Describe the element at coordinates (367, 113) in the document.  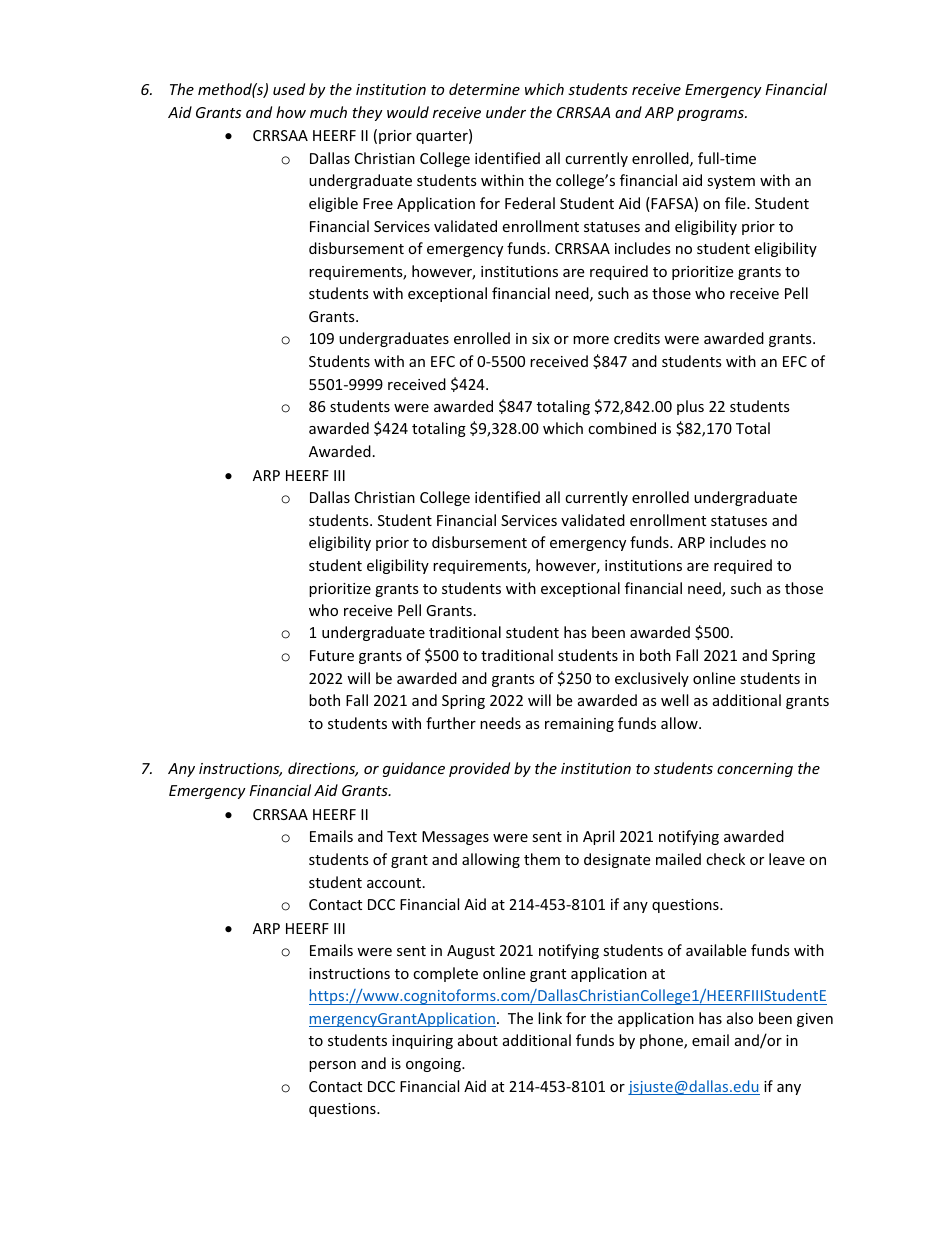
I see `they` at that location.
